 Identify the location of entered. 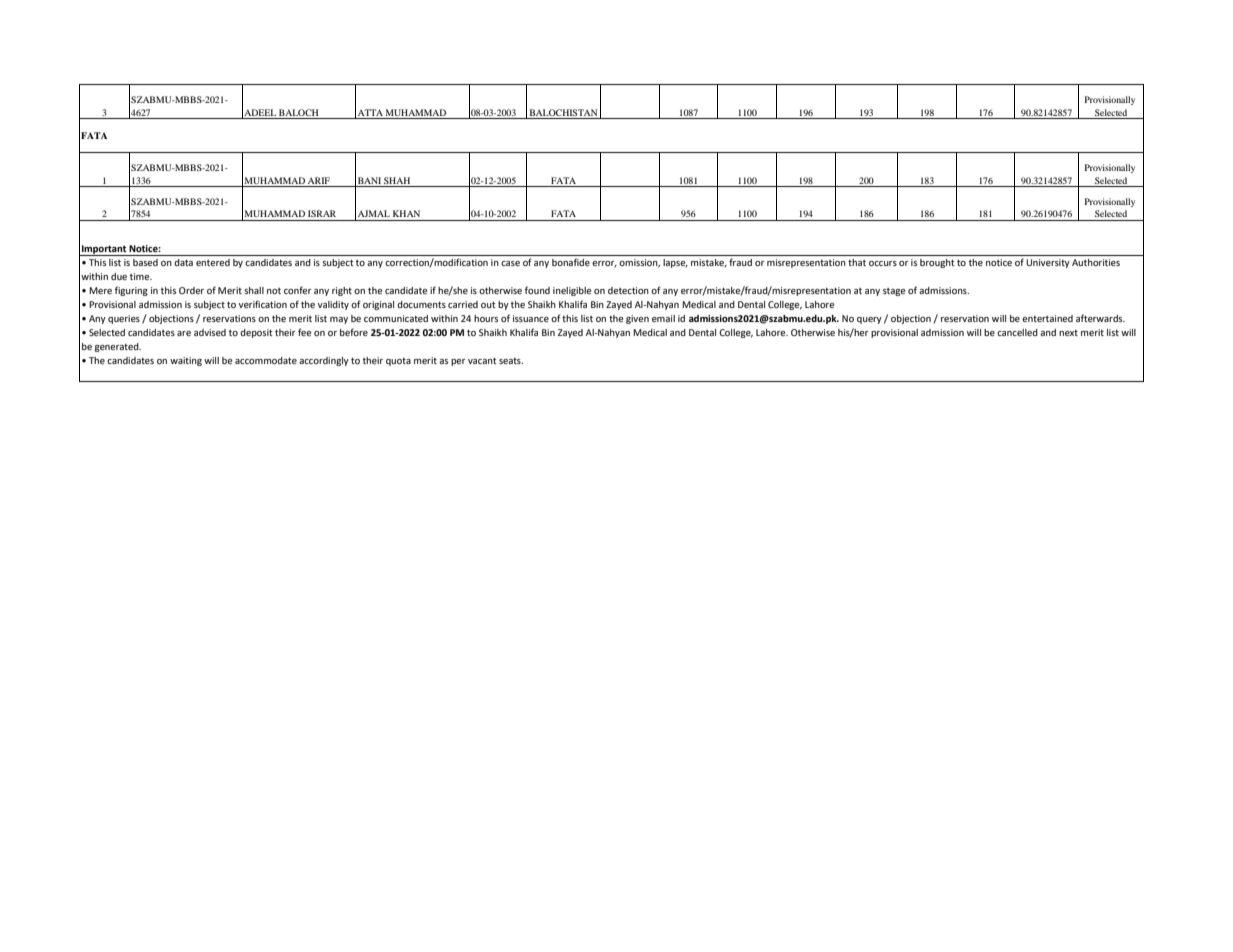
(213, 262).
